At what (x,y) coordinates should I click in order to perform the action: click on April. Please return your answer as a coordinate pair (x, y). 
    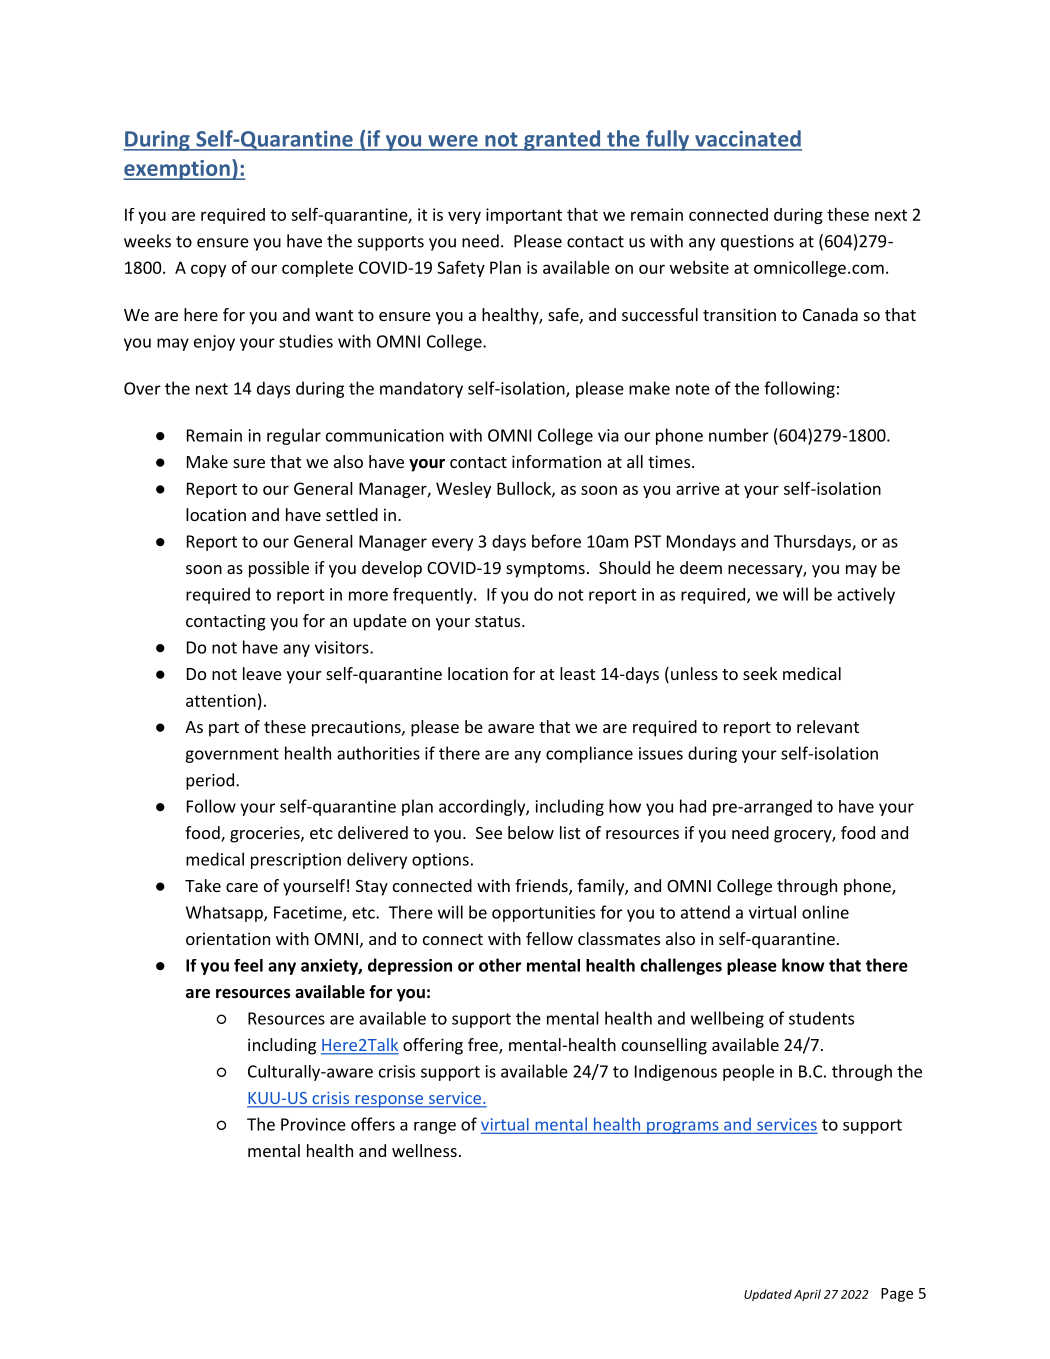
    Looking at the image, I should click on (807, 1295).
